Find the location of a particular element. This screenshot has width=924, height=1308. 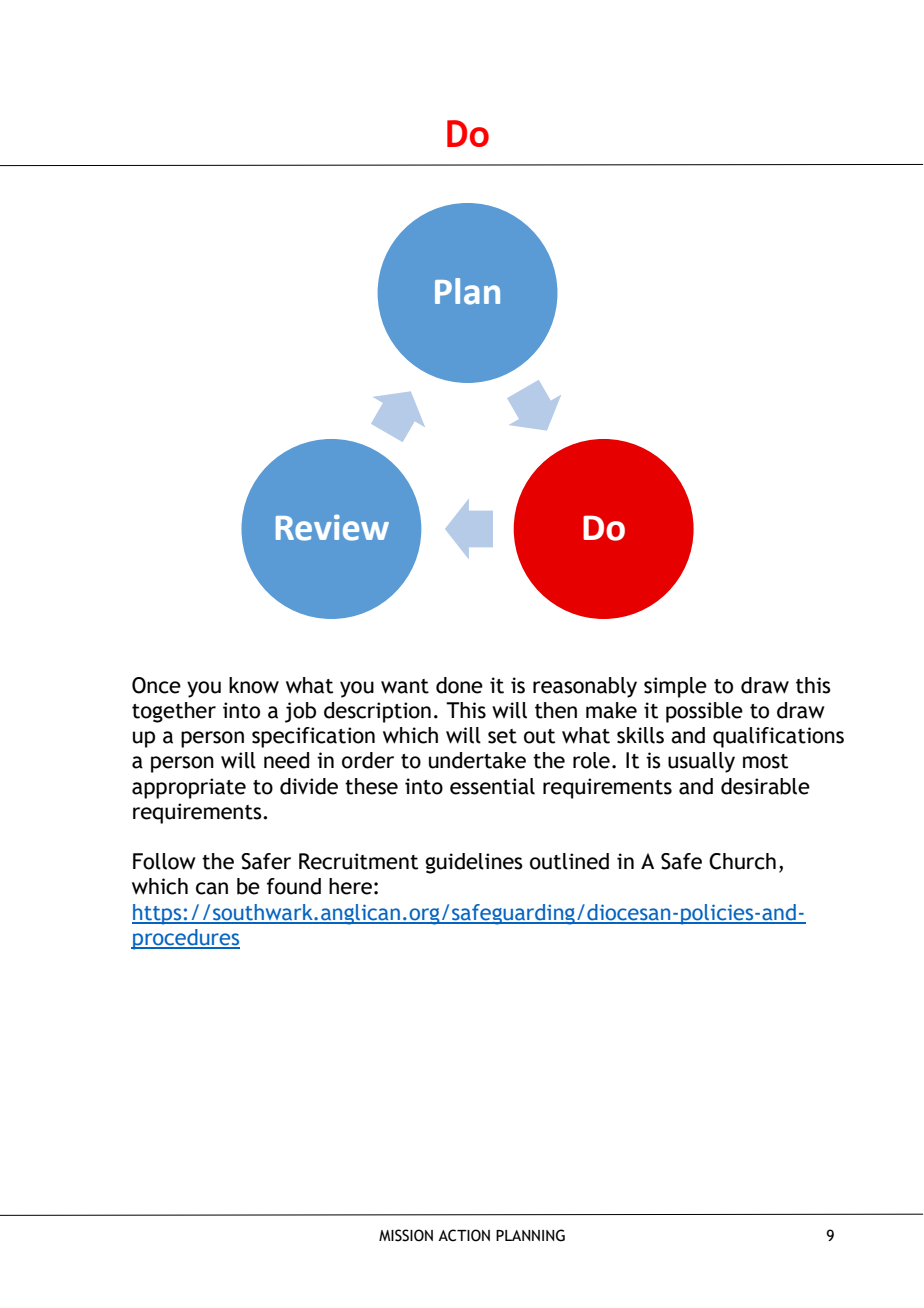

Church is located at coordinates (742, 861).
